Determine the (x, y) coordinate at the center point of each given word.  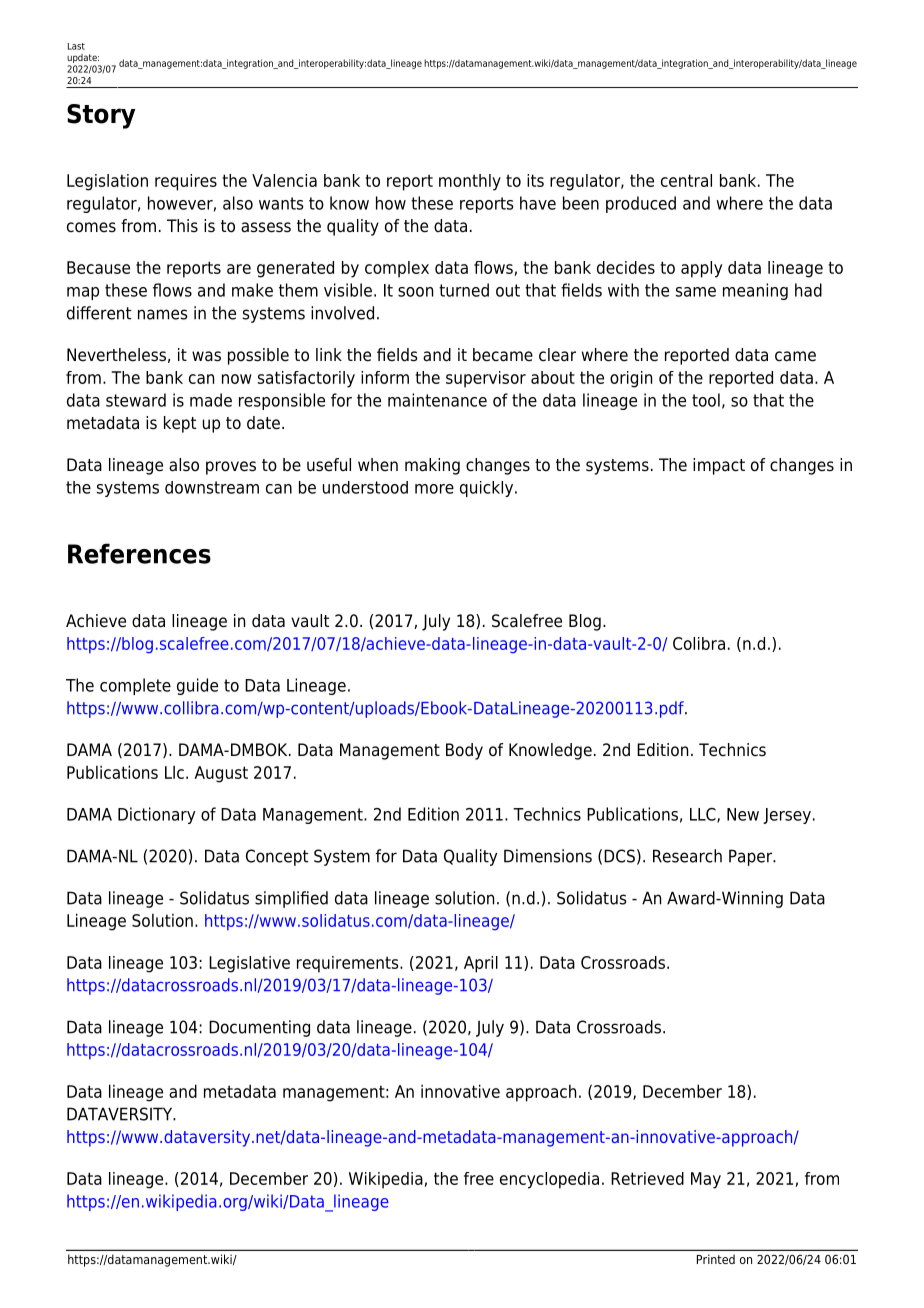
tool (706, 400)
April (481, 964)
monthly (470, 182)
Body (464, 751)
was (206, 356)
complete (135, 686)
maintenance (437, 400)
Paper (751, 857)
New (743, 814)
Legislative (249, 964)
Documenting (259, 1028)
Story (101, 116)
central (686, 180)
